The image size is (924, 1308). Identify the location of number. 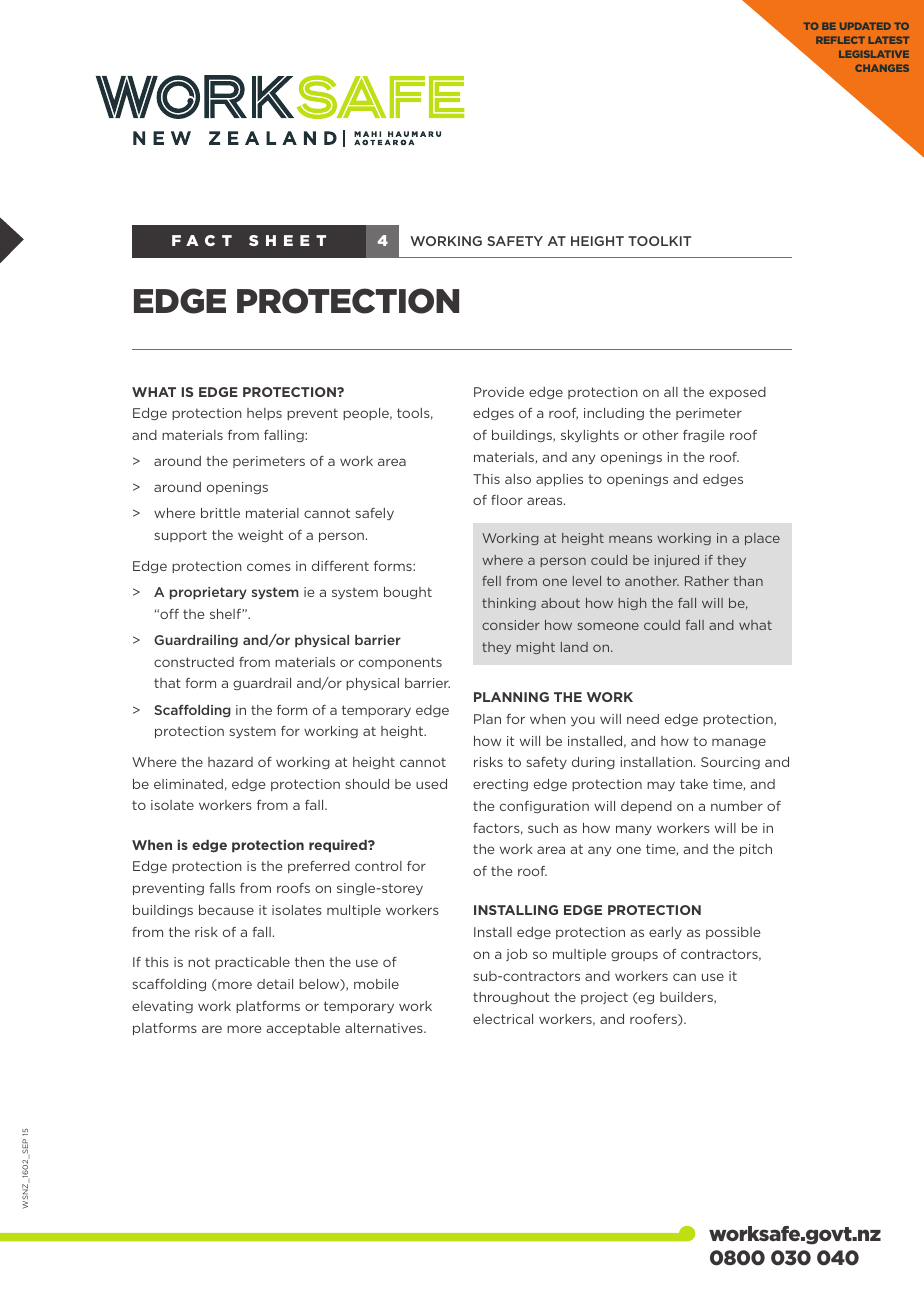
(737, 806).
